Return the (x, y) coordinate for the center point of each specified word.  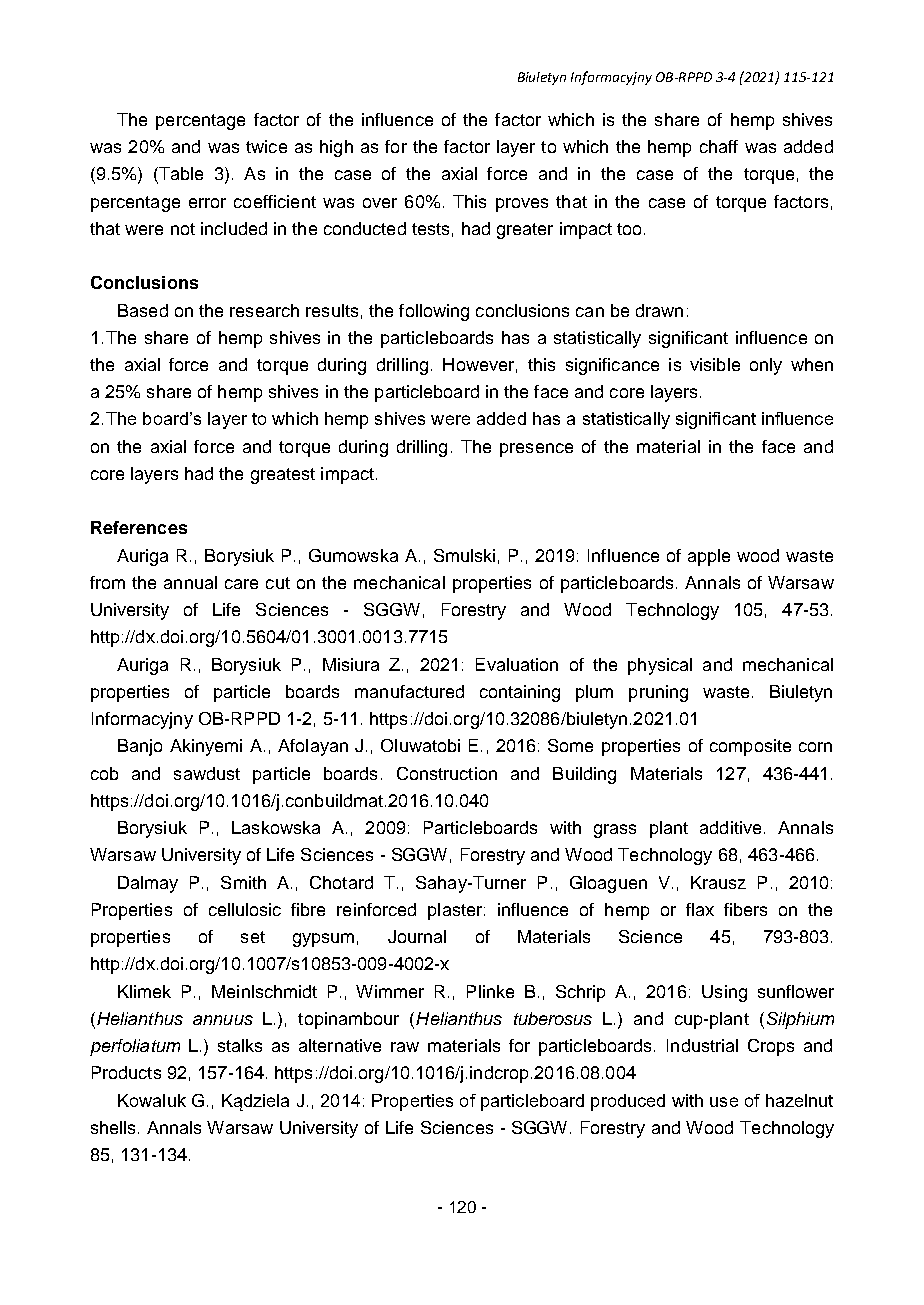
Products (126, 1072)
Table (180, 175)
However (478, 364)
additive (730, 827)
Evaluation (517, 664)
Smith (243, 882)
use (724, 1102)
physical (660, 666)
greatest (283, 476)
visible (715, 364)
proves (522, 205)
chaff (719, 146)
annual (190, 582)
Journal (417, 936)
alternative (340, 1045)
